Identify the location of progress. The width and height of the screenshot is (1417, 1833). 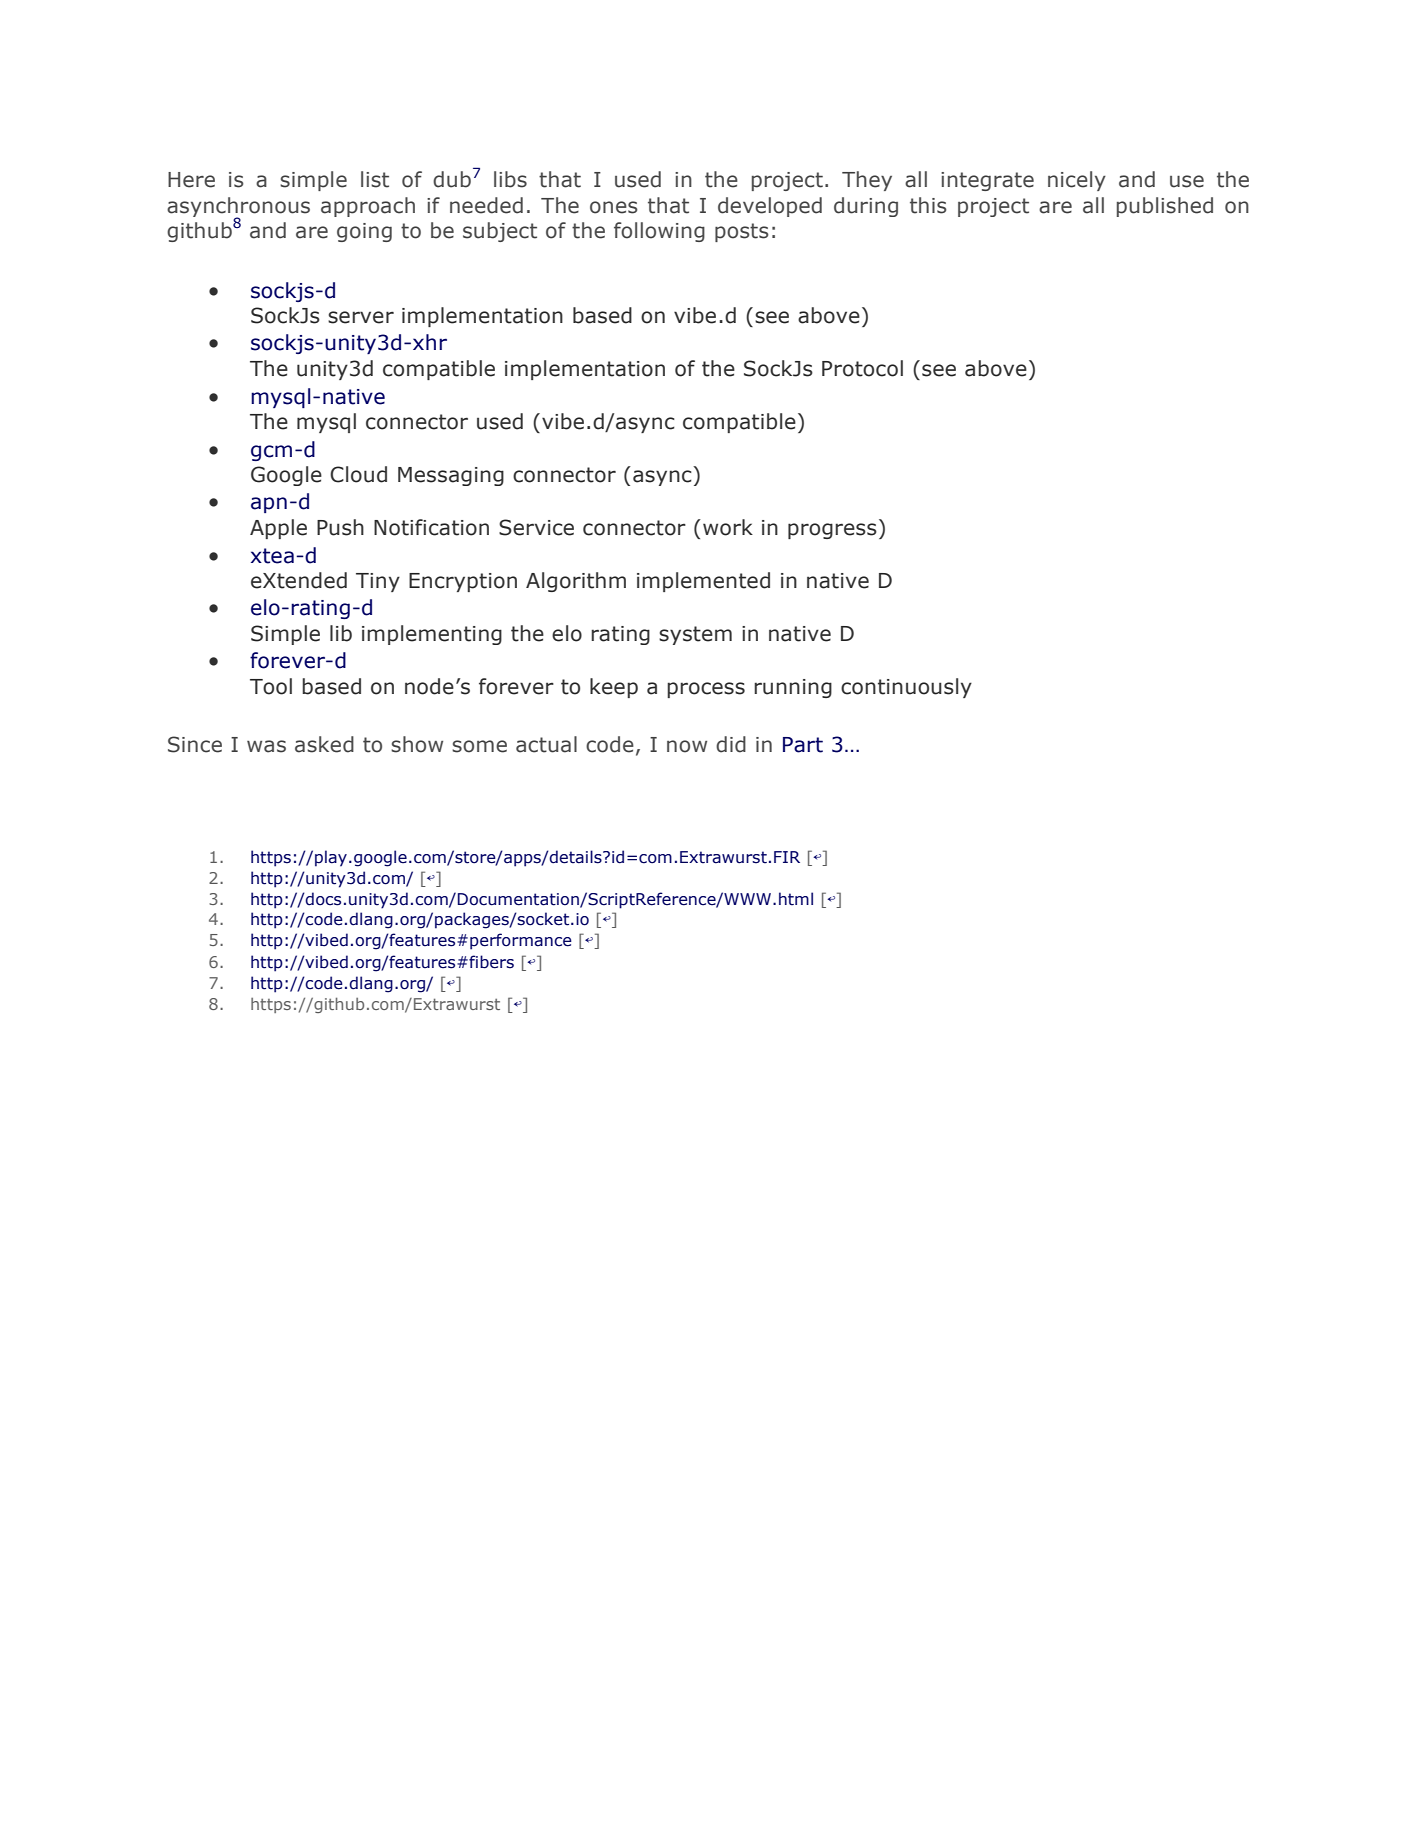
(832, 531).
